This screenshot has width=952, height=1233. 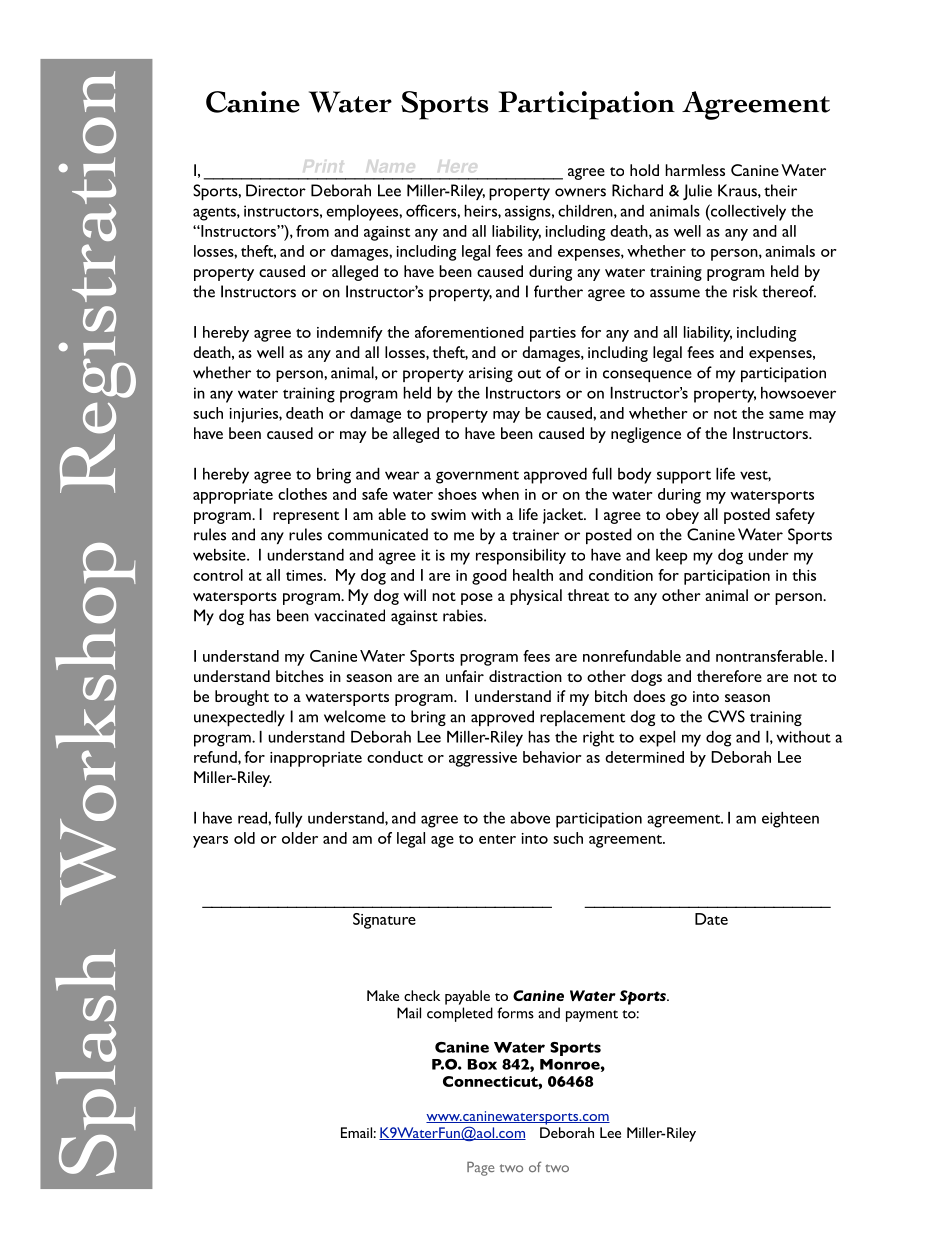 I want to click on Make, so click(x=383, y=995).
